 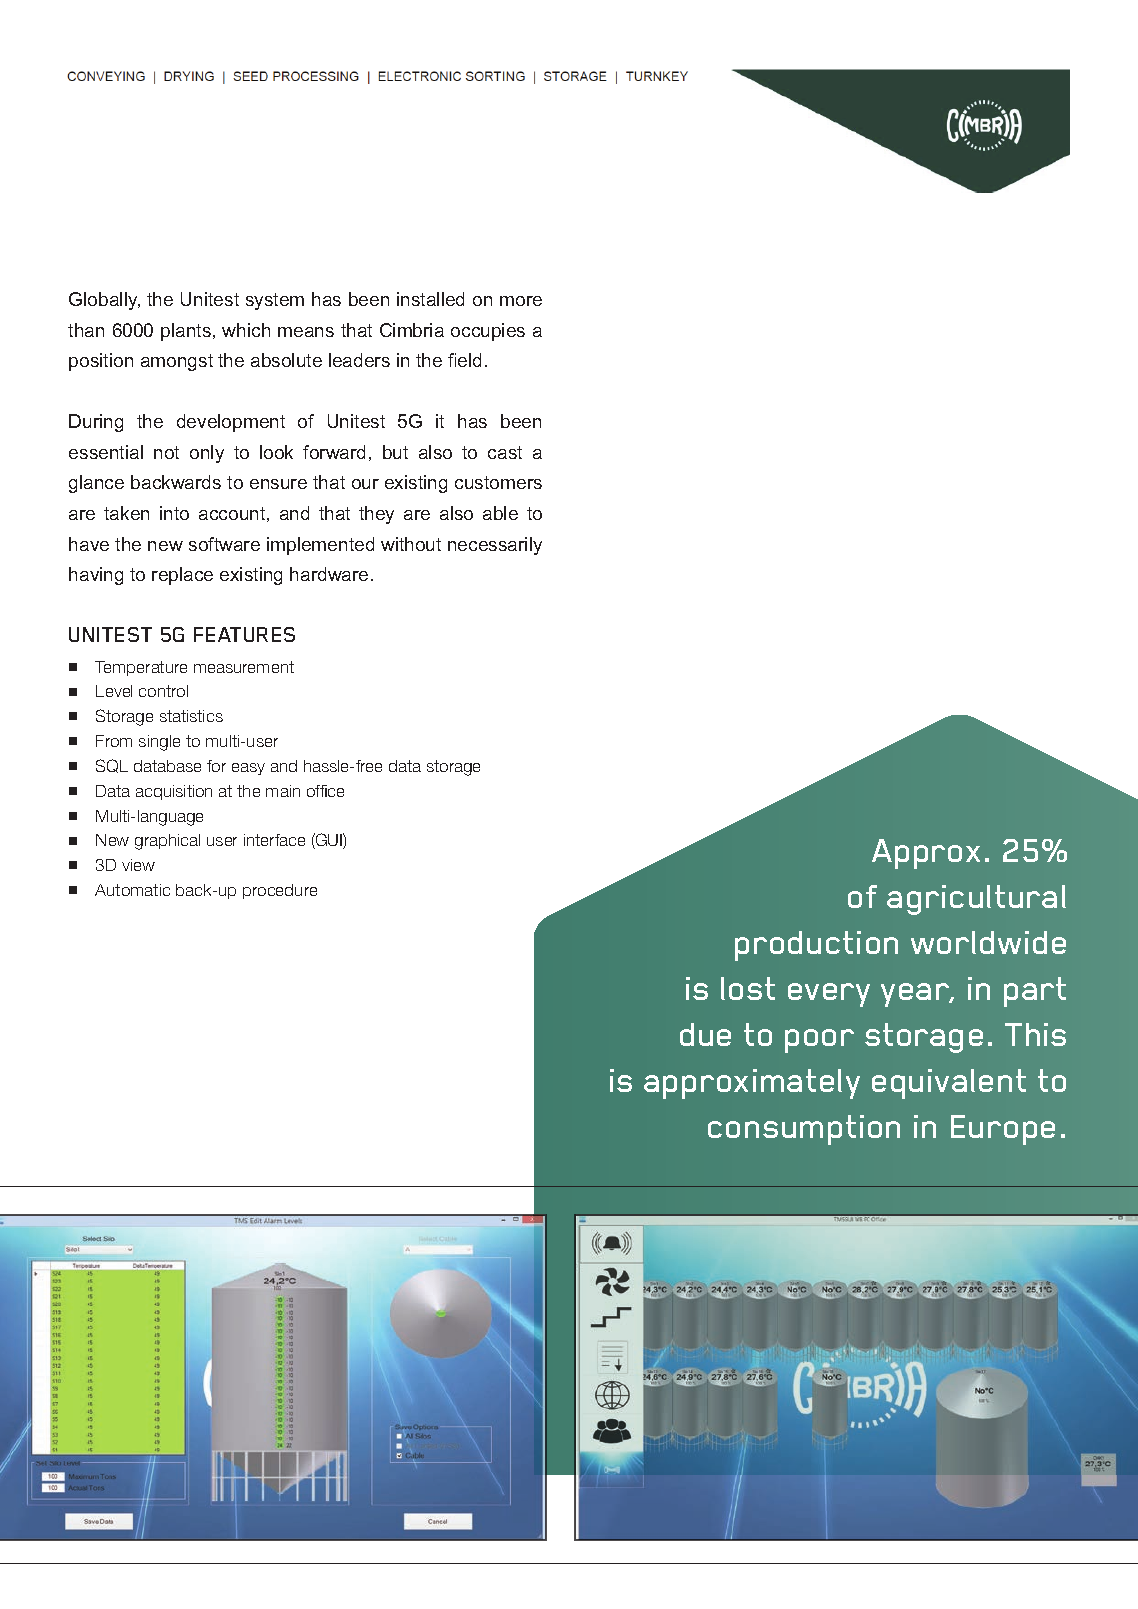 I want to click on worldwide, so click(x=988, y=942).
